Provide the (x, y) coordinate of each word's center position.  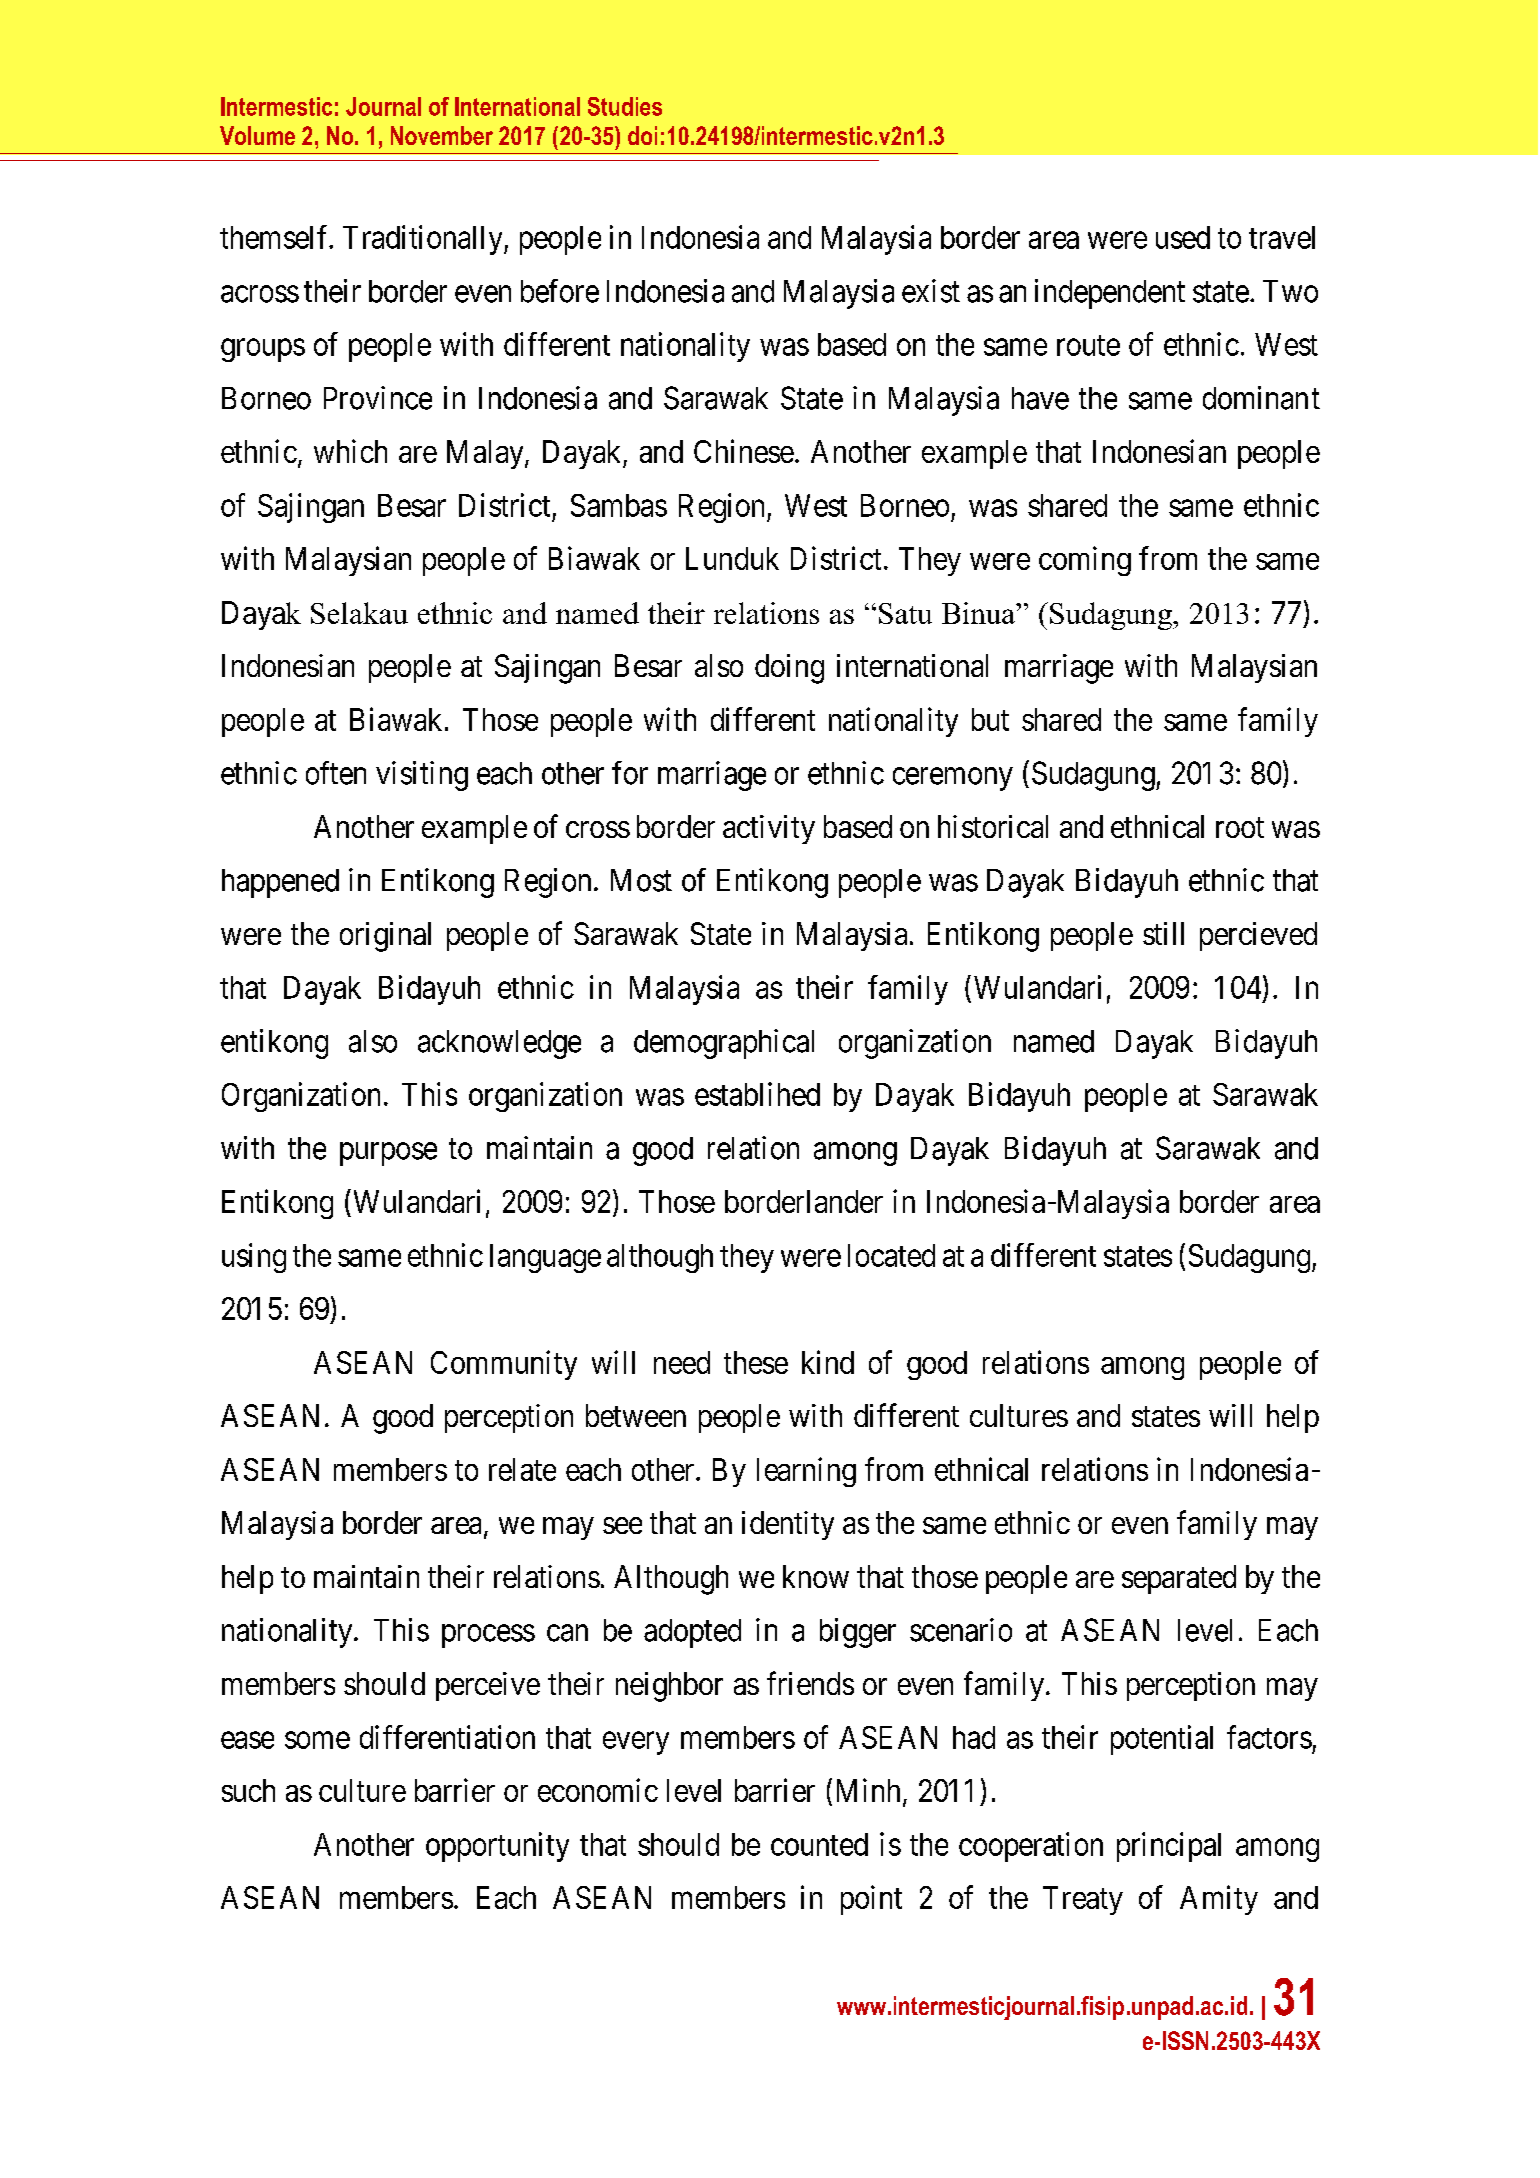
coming (1085, 561)
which (350, 451)
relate (522, 1469)
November (442, 135)
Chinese (744, 451)
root (1240, 828)
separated (1179, 1579)
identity (788, 1525)
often (336, 773)
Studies (625, 106)
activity (769, 829)
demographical (724, 1044)
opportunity (497, 1847)
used (1183, 237)
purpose (388, 1154)
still (1163, 933)
